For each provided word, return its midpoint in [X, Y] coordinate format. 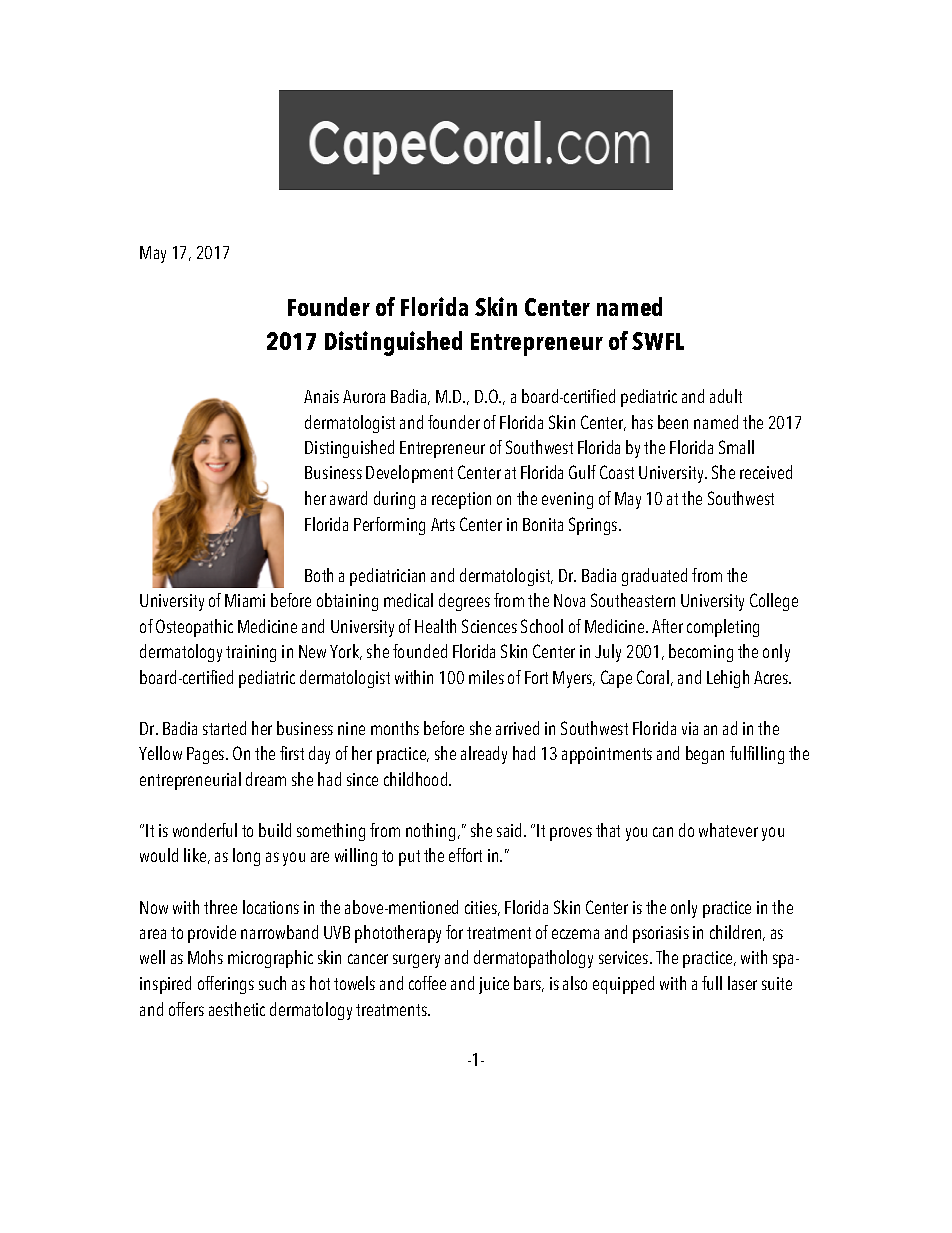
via [690, 728]
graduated [654, 577]
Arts [443, 524]
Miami [245, 600]
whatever [728, 830]
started [224, 728]
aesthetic [237, 1009]
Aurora [364, 396]
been [673, 422]
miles [486, 677]
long [246, 857]
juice [494, 985]
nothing [430, 832]
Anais [321, 396]
